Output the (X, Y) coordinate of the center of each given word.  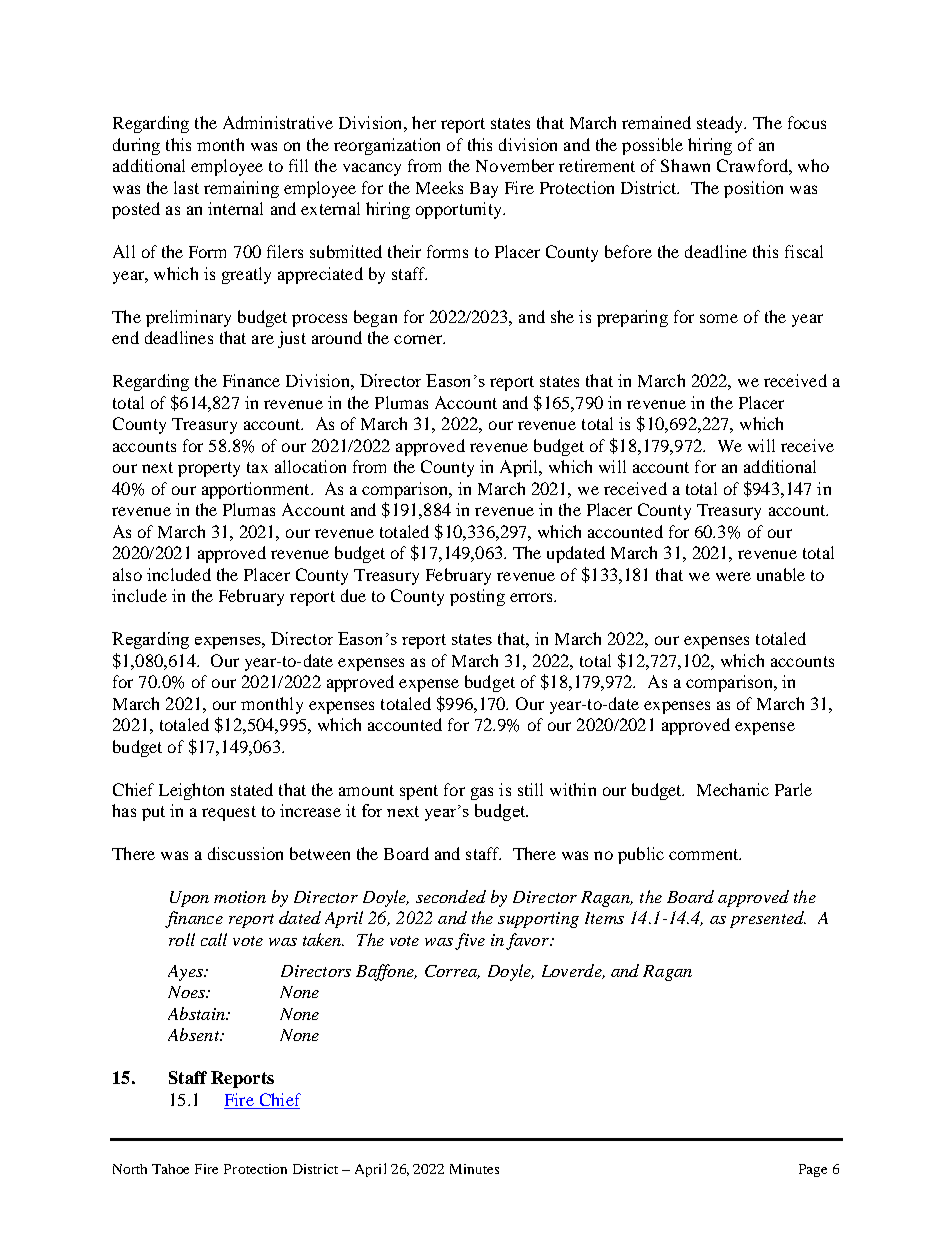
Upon (189, 899)
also (127, 574)
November (515, 165)
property (209, 469)
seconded (451, 896)
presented (768, 919)
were (733, 576)
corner (419, 339)
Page (813, 1170)
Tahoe (170, 1169)
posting (477, 597)
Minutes (474, 1169)
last (186, 187)
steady (721, 124)
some (719, 318)
